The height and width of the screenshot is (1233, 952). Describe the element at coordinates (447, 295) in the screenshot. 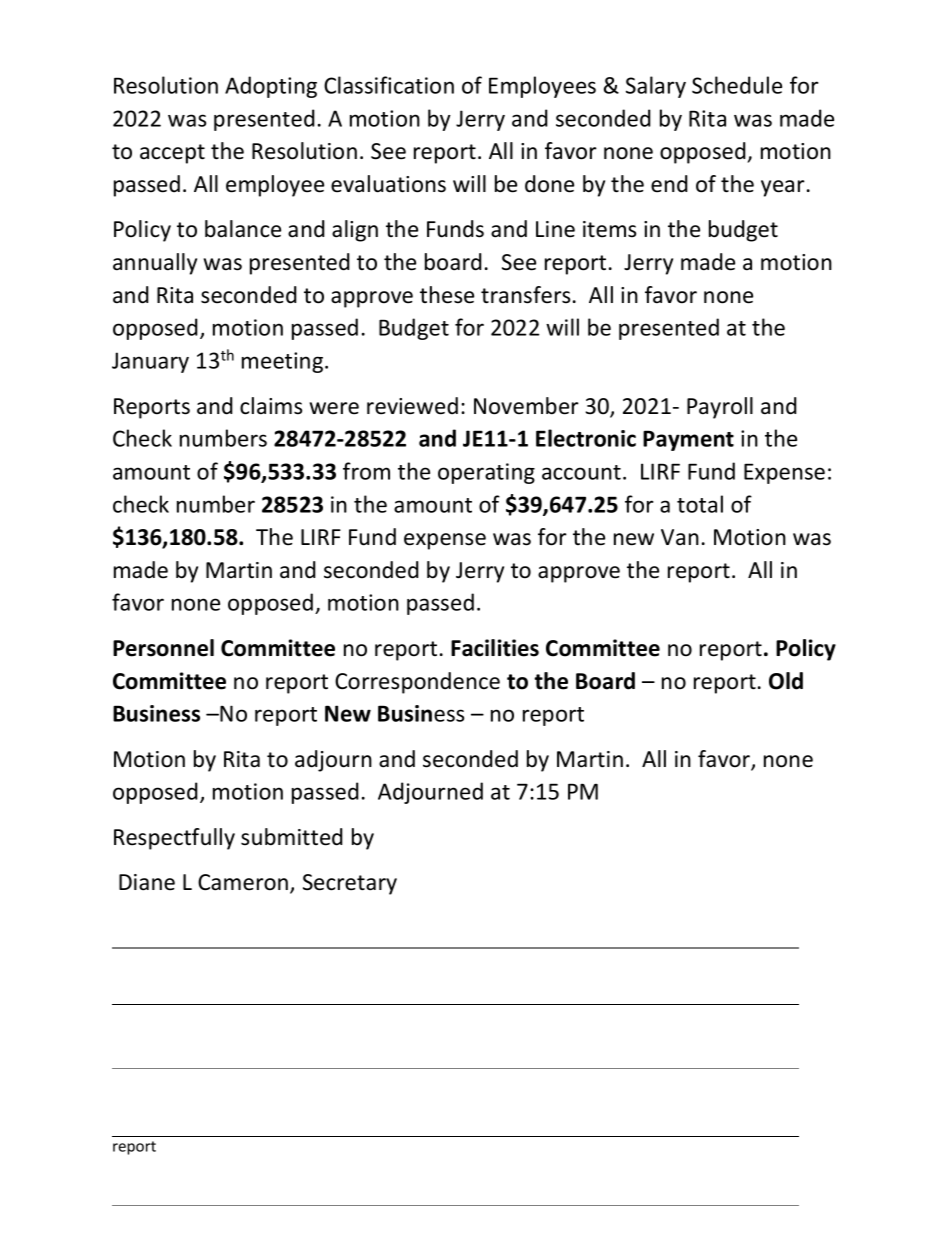

I see `these` at that location.
